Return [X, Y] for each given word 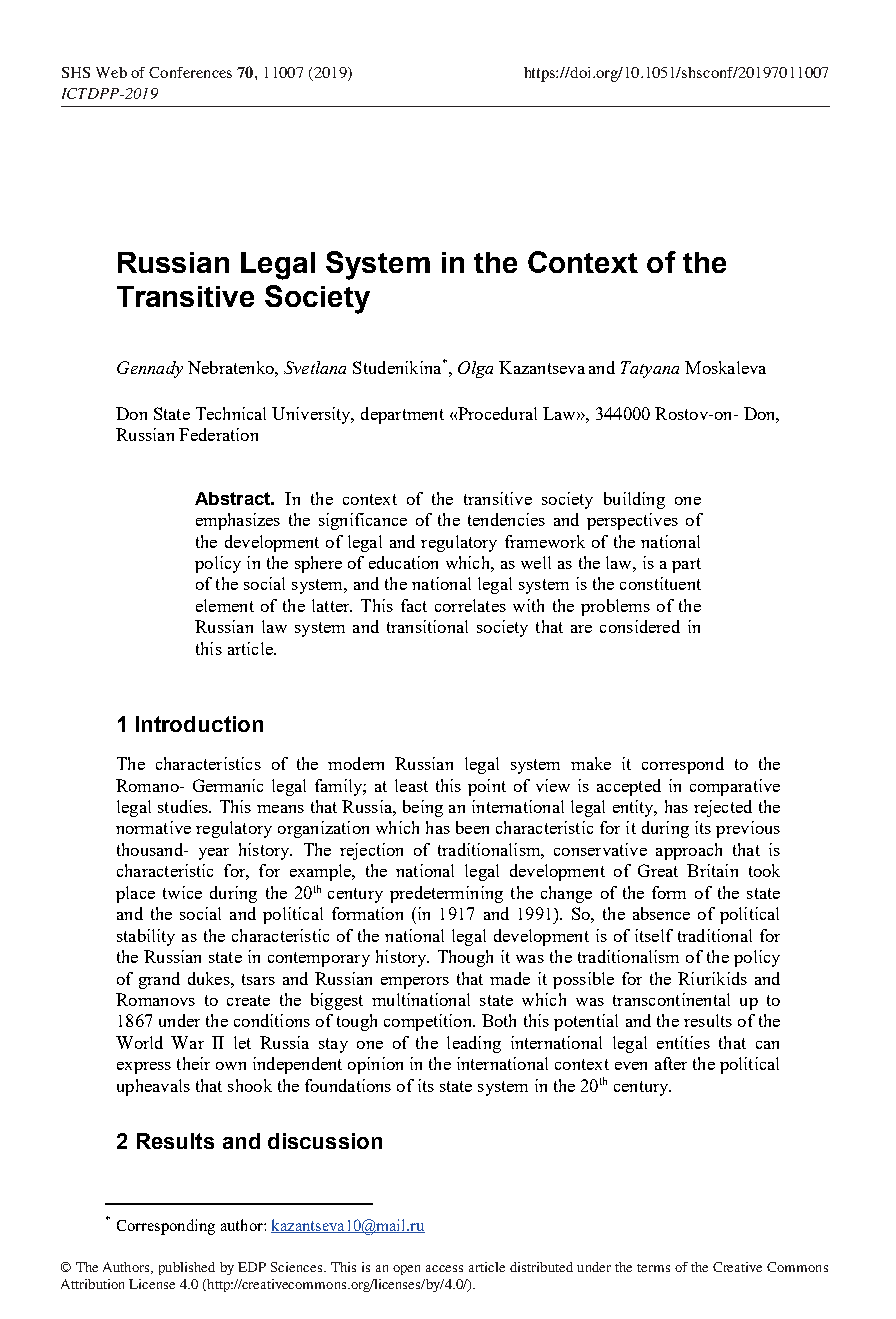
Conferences [190, 72]
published [187, 1268]
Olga [475, 369]
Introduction [199, 724]
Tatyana [650, 369]
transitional [427, 626]
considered [640, 626]
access [444, 1268]
